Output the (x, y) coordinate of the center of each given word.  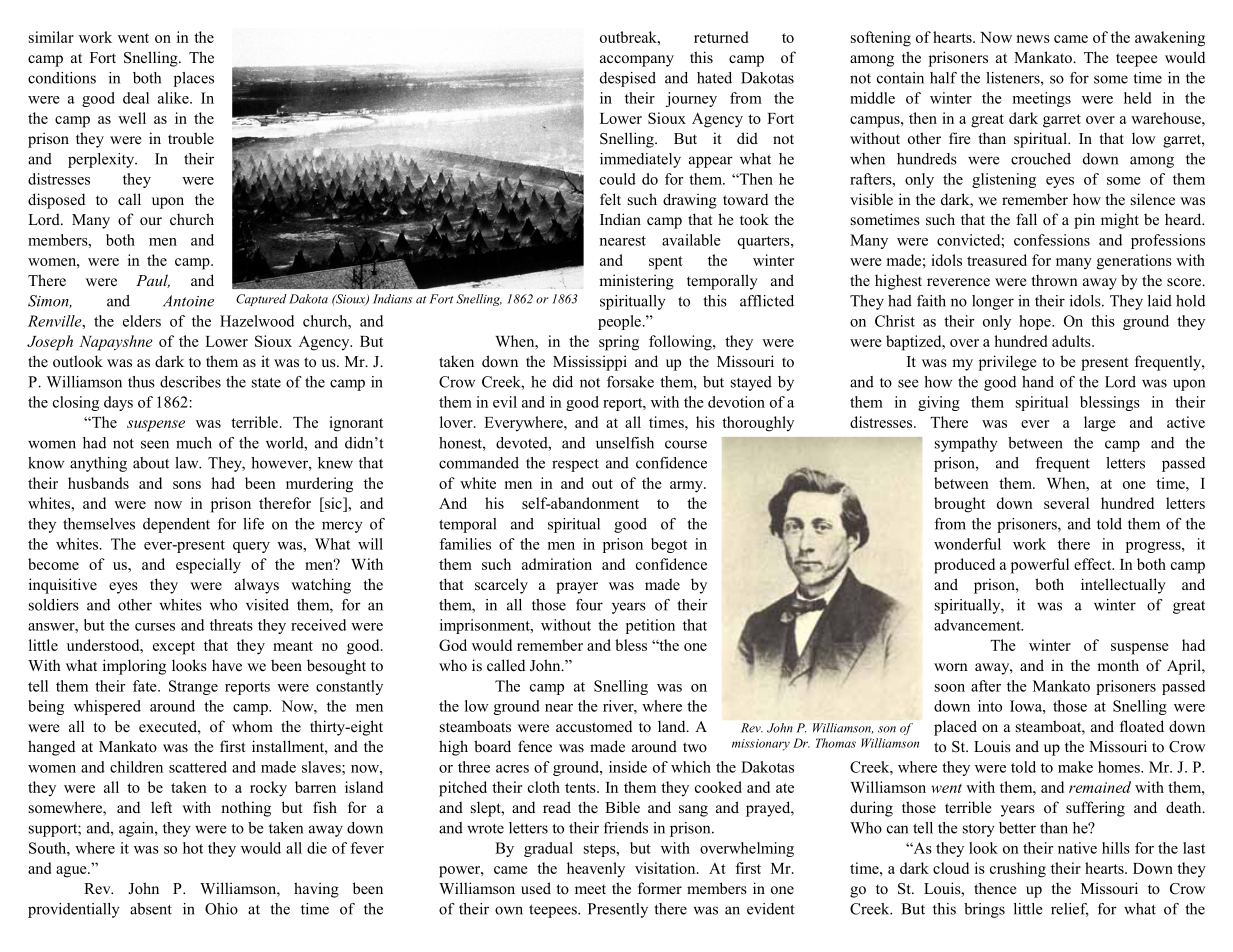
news (1033, 39)
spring (619, 343)
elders (142, 321)
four (589, 605)
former (660, 888)
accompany (637, 61)
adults (1072, 341)
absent (151, 909)
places (194, 79)
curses (155, 627)
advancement (978, 625)
